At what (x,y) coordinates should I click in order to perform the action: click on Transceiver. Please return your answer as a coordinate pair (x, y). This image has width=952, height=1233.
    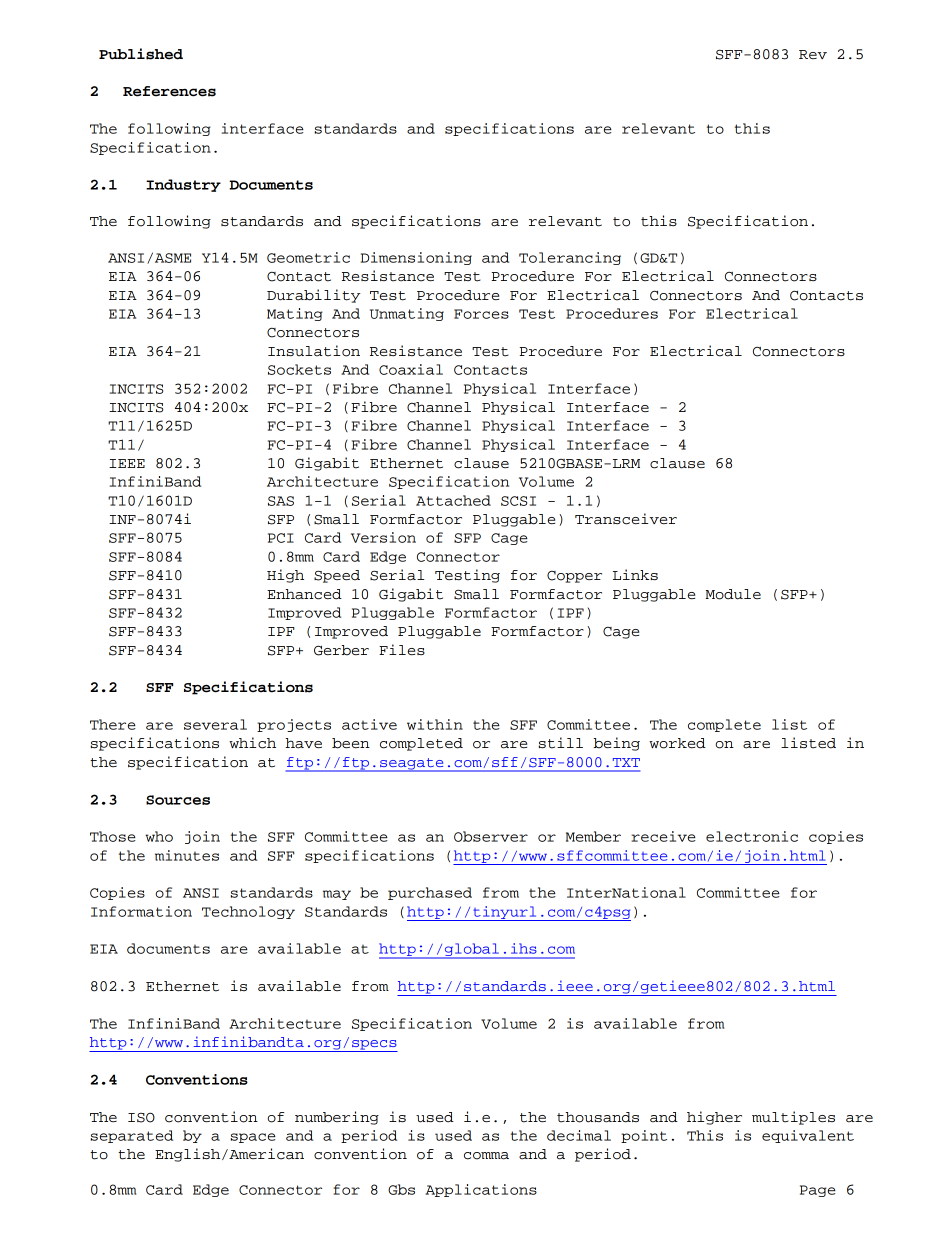
    Looking at the image, I should click on (626, 519).
